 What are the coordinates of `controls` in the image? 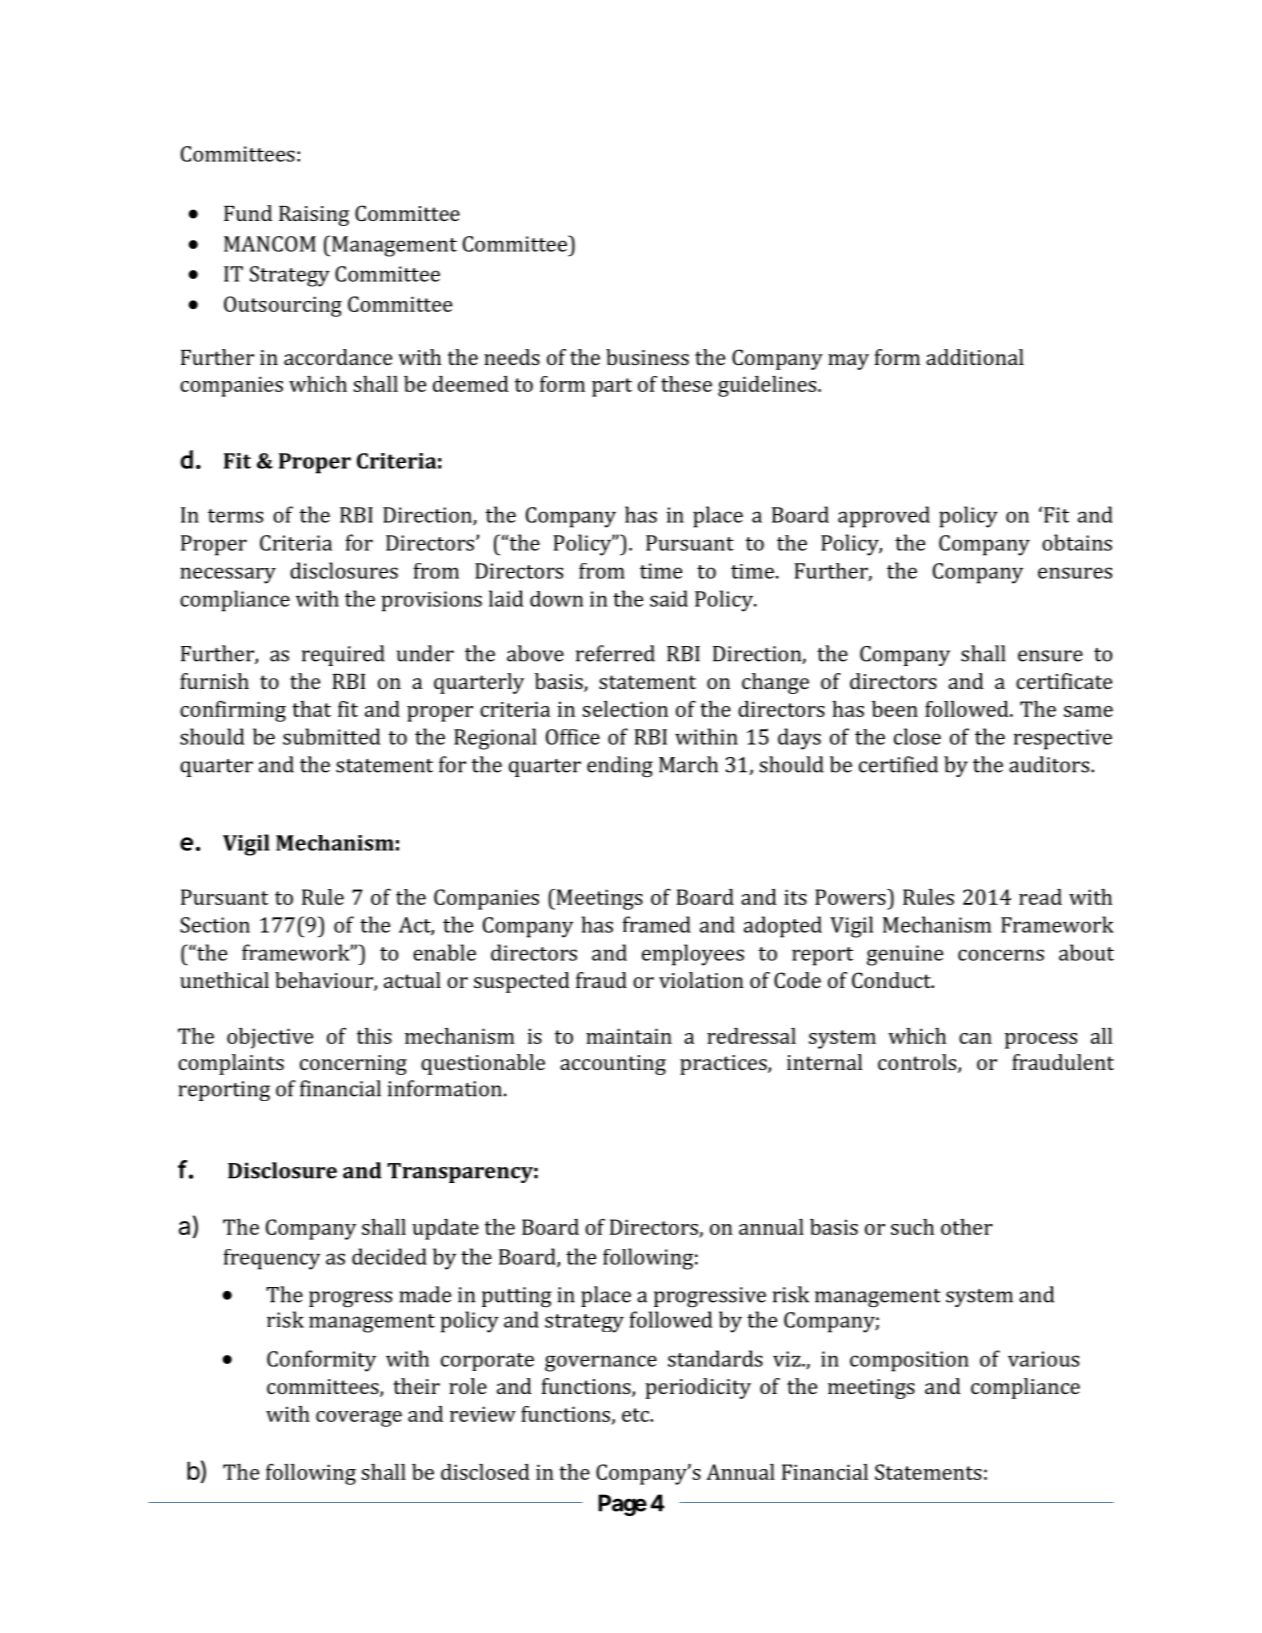 It's located at (918, 1063).
